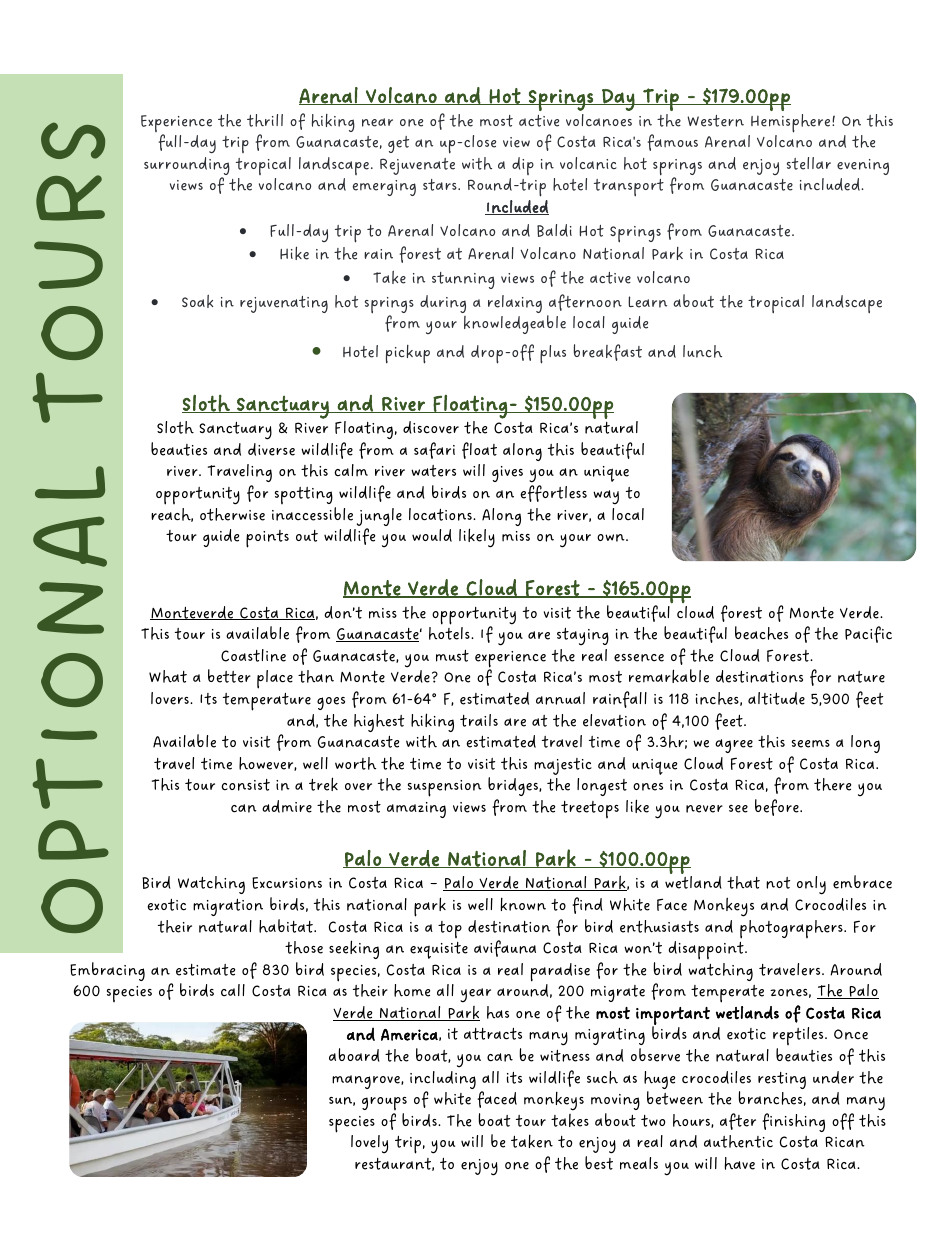 The image size is (952, 1233). Describe the element at coordinates (761, 633) in the document. I see `beaches` at that location.
